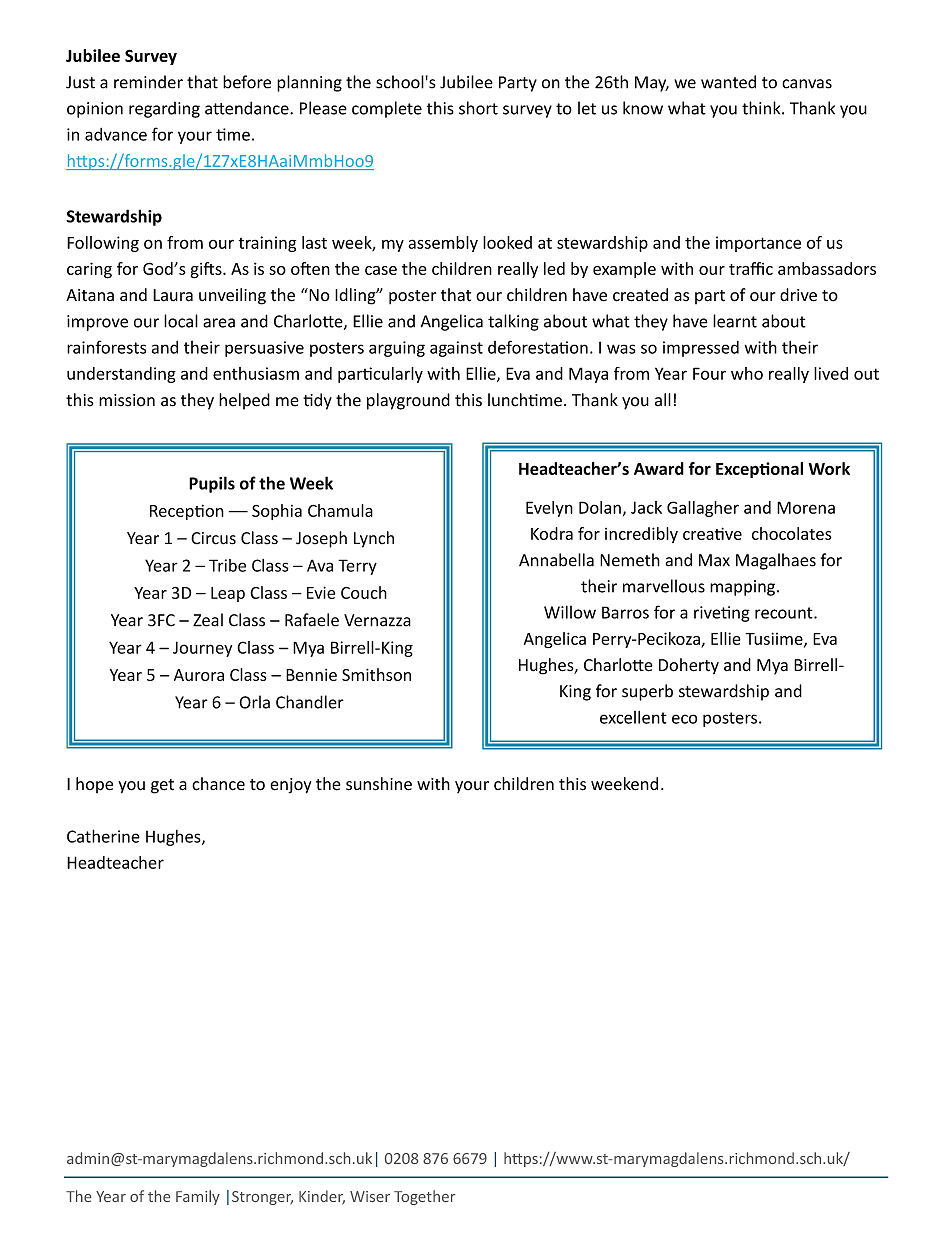  What do you see at coordinates (218, 784) in the document?
I see `chance` at bounding box center [218, 784].
